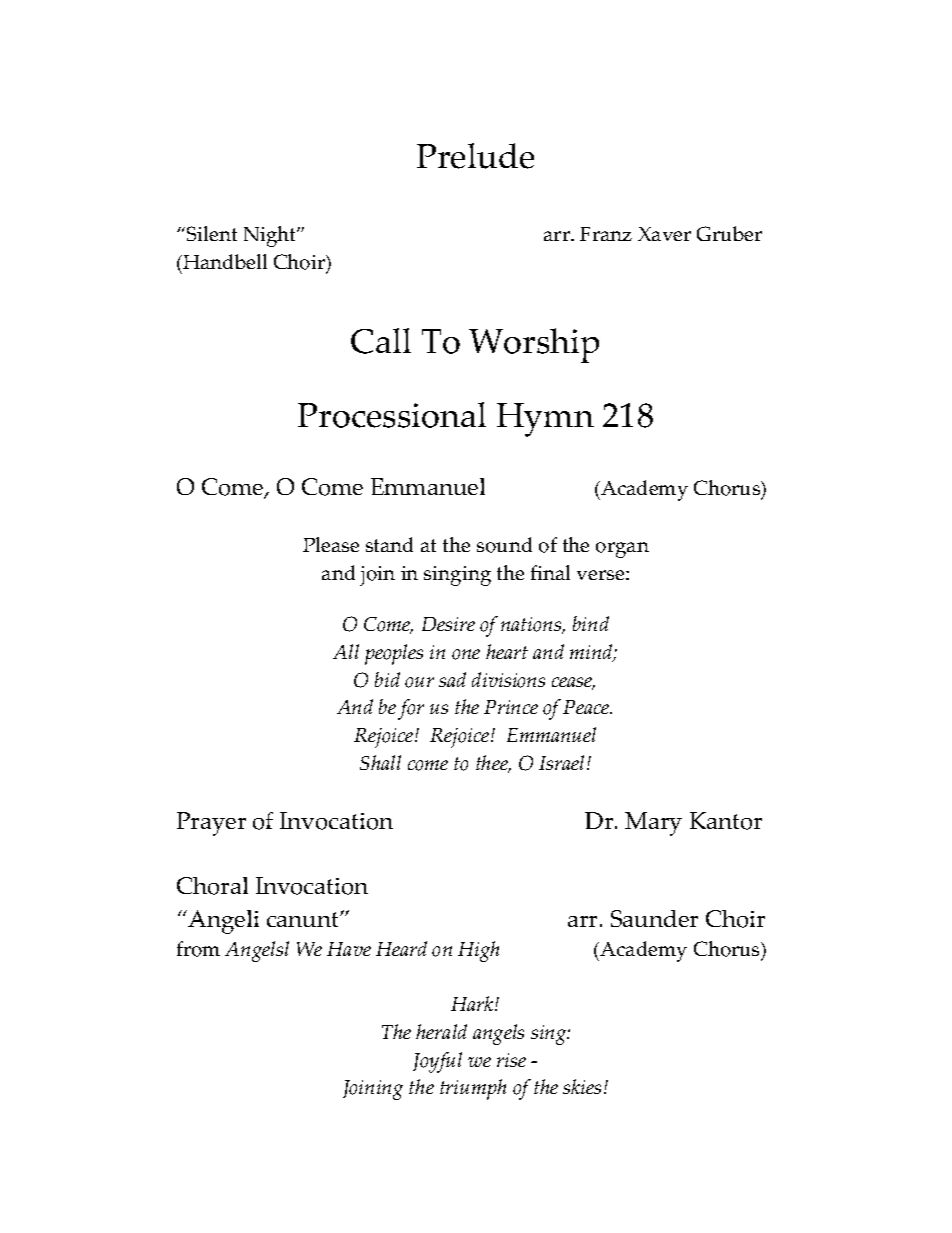 Image resolution: width=952 pixels, height=1233 pixels. Describe the element at coordinates (591, 623) in the document. I see `bind` at that location.
